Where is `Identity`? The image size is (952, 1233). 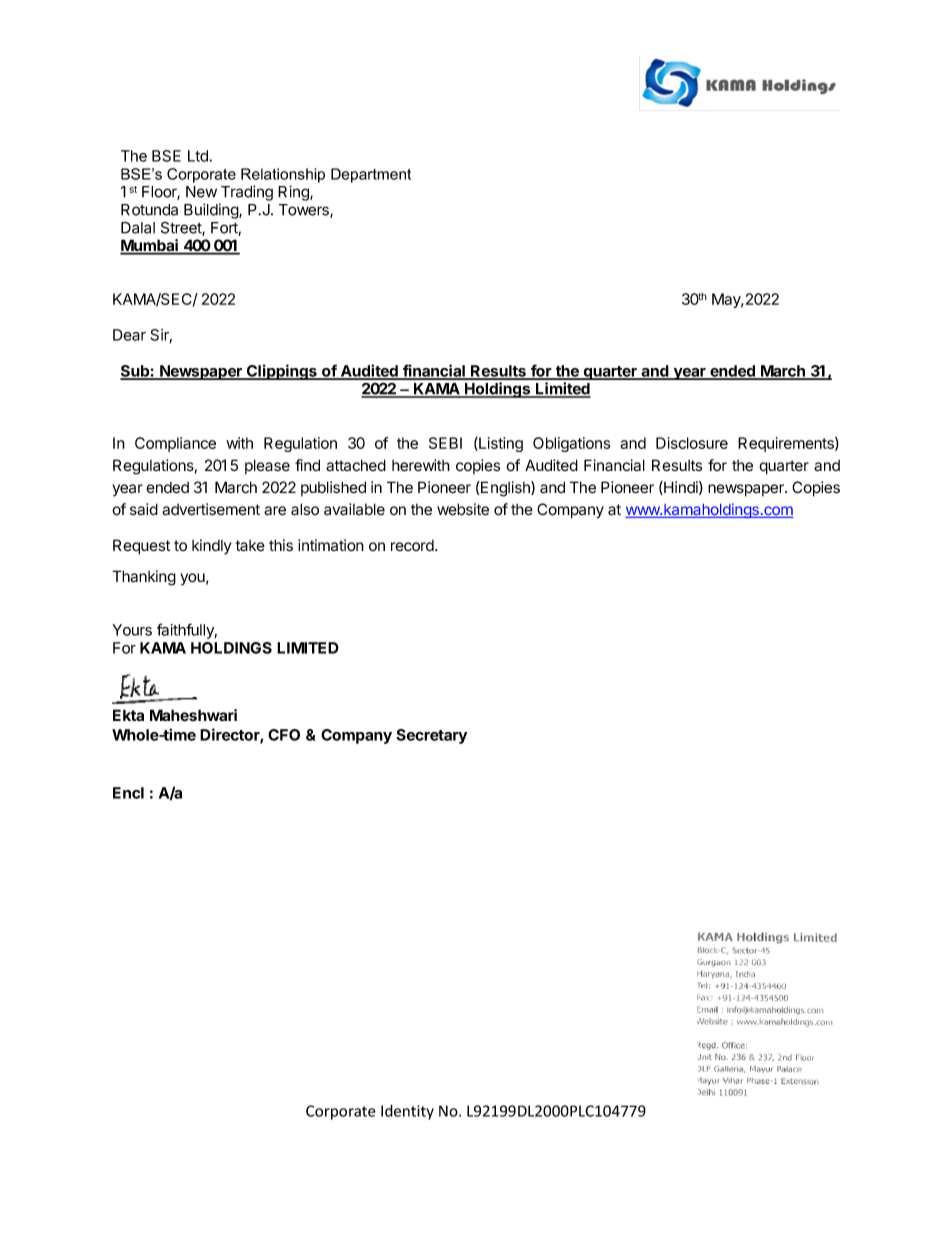
Identity is located at coordinates (407, 1112).
